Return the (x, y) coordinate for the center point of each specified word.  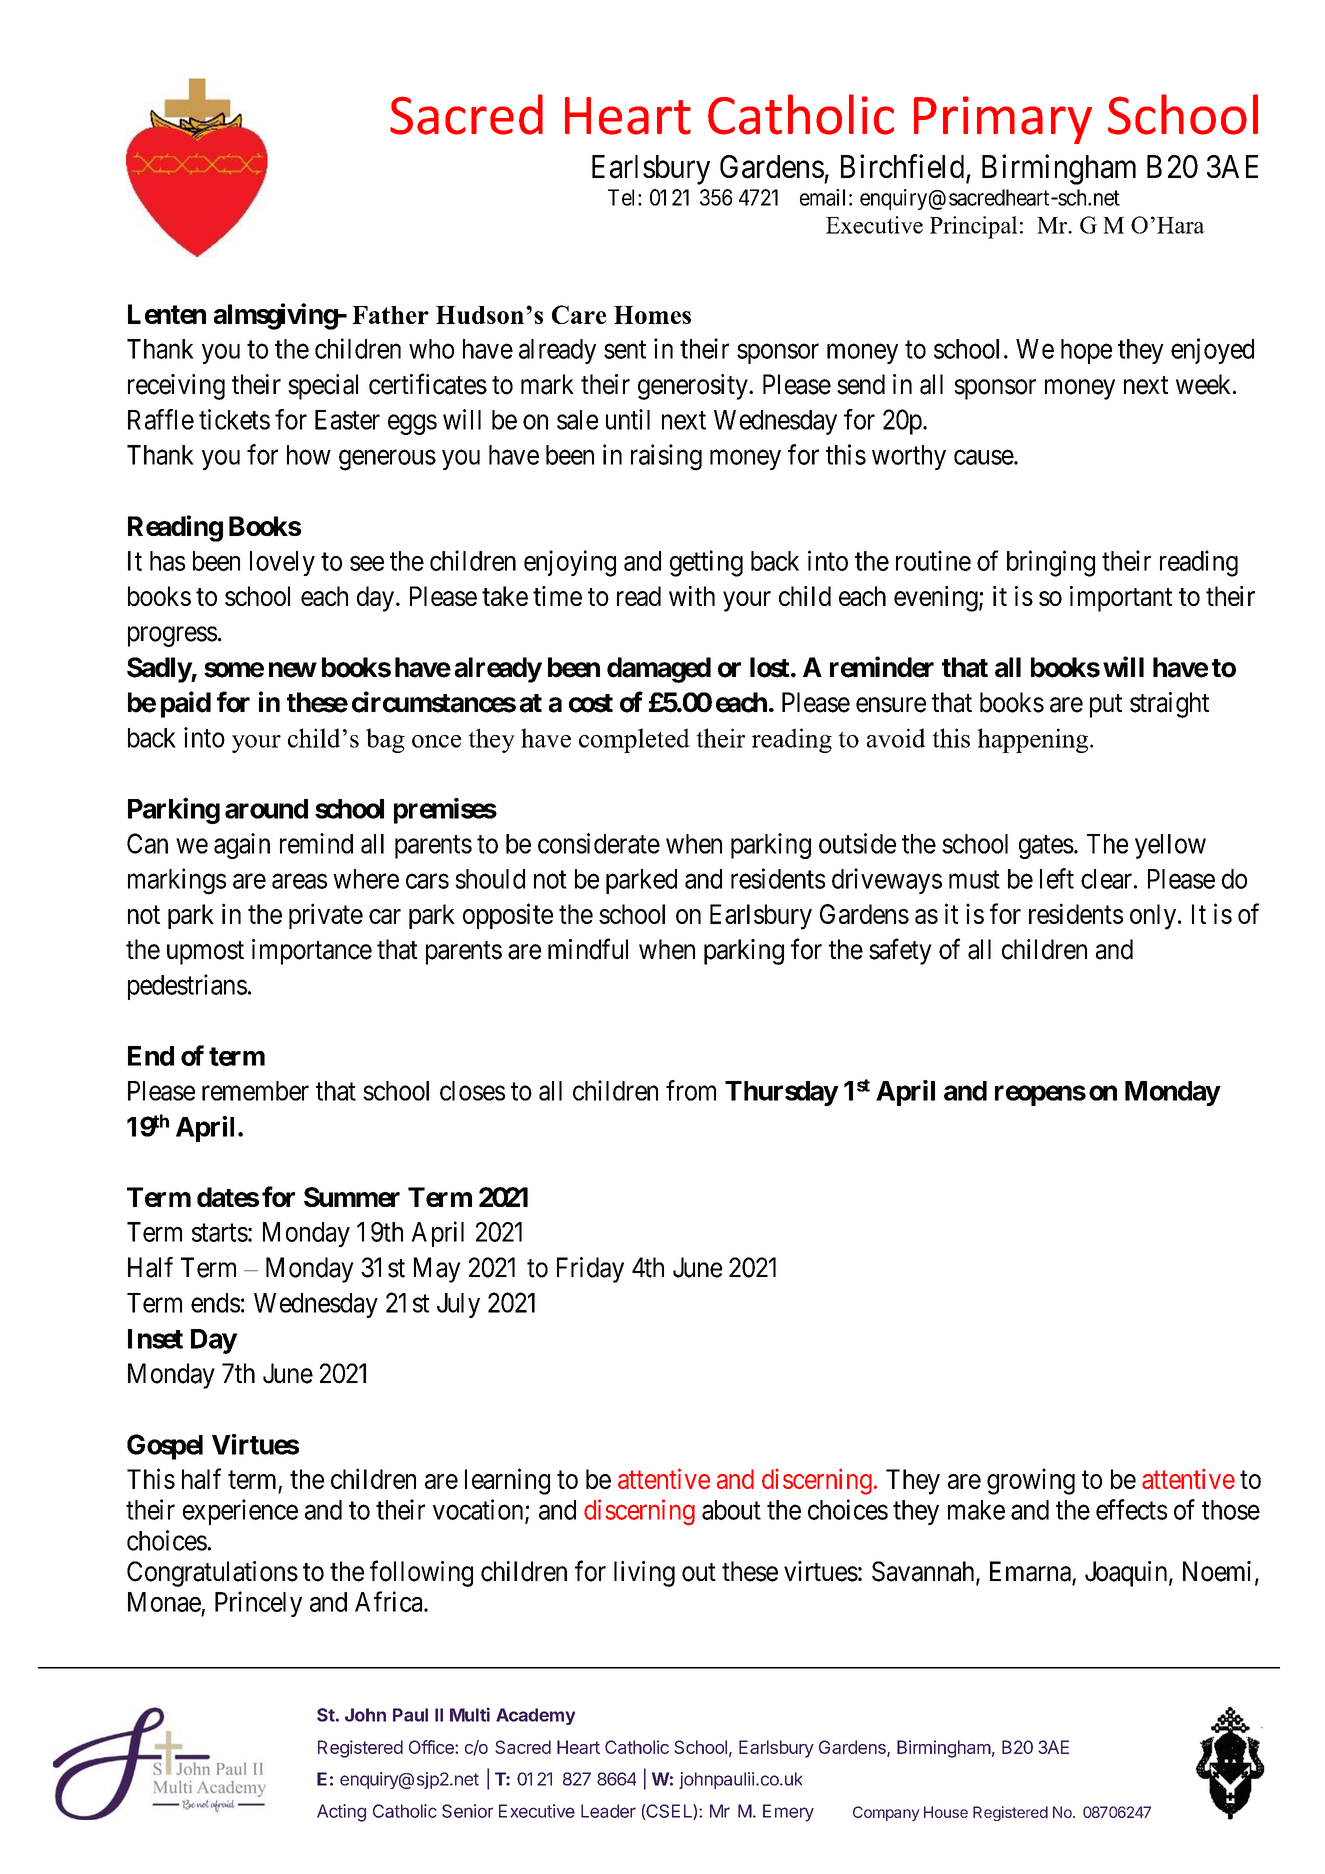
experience (240, 1512)
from (691, 1090)
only (1153, 917)
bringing (1051, 563)
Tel (623, 197)
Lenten (167, 314)
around (266, 809)
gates (1046, 847)
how (309, 455)
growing (1031, 1481)
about (731, 1510)
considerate (599, 843)
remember (255, 1091)
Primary (1003, 120)
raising (666, 457)
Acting (341, 1813)
